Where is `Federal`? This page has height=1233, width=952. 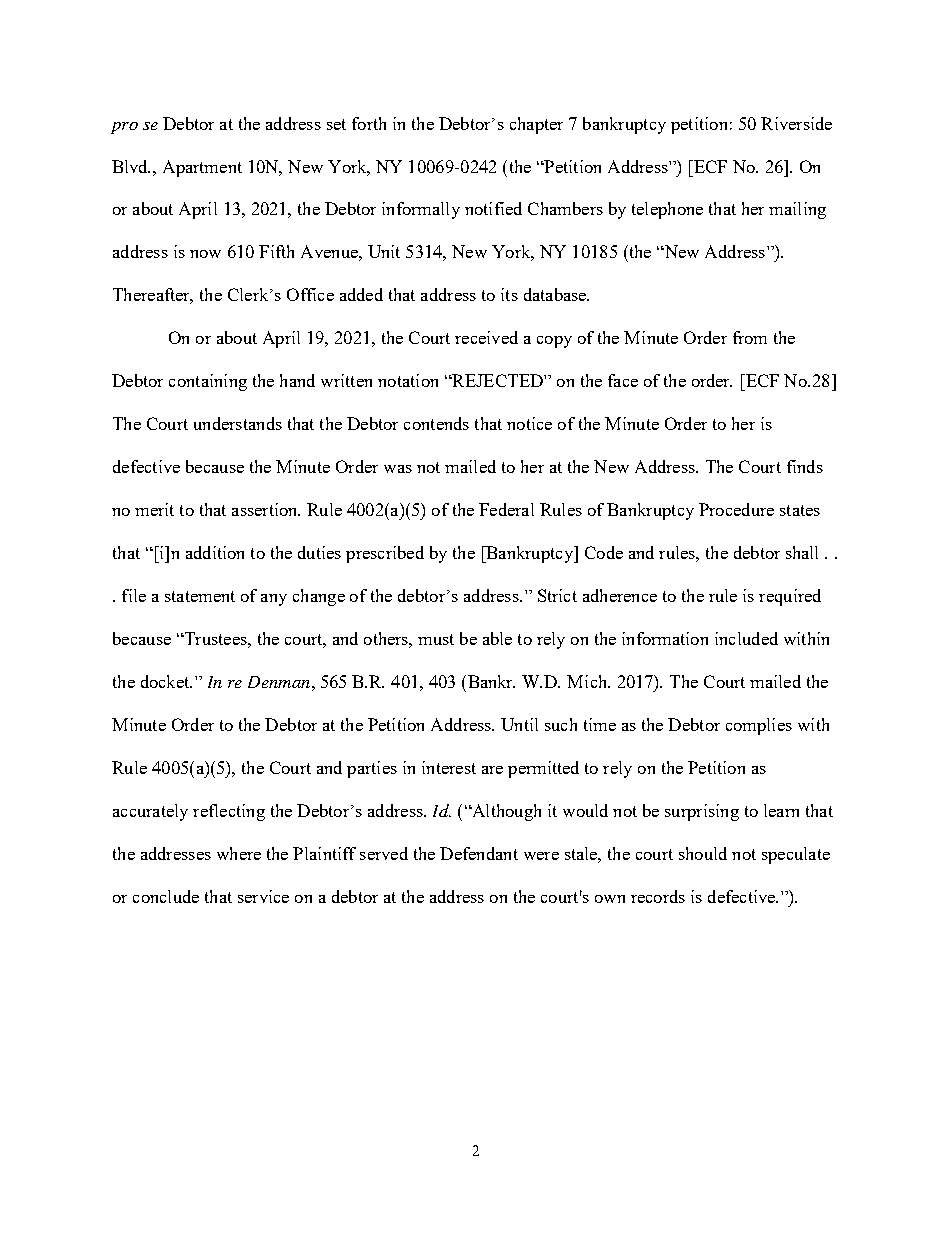
Federal is located at coordinates (506, 509).
